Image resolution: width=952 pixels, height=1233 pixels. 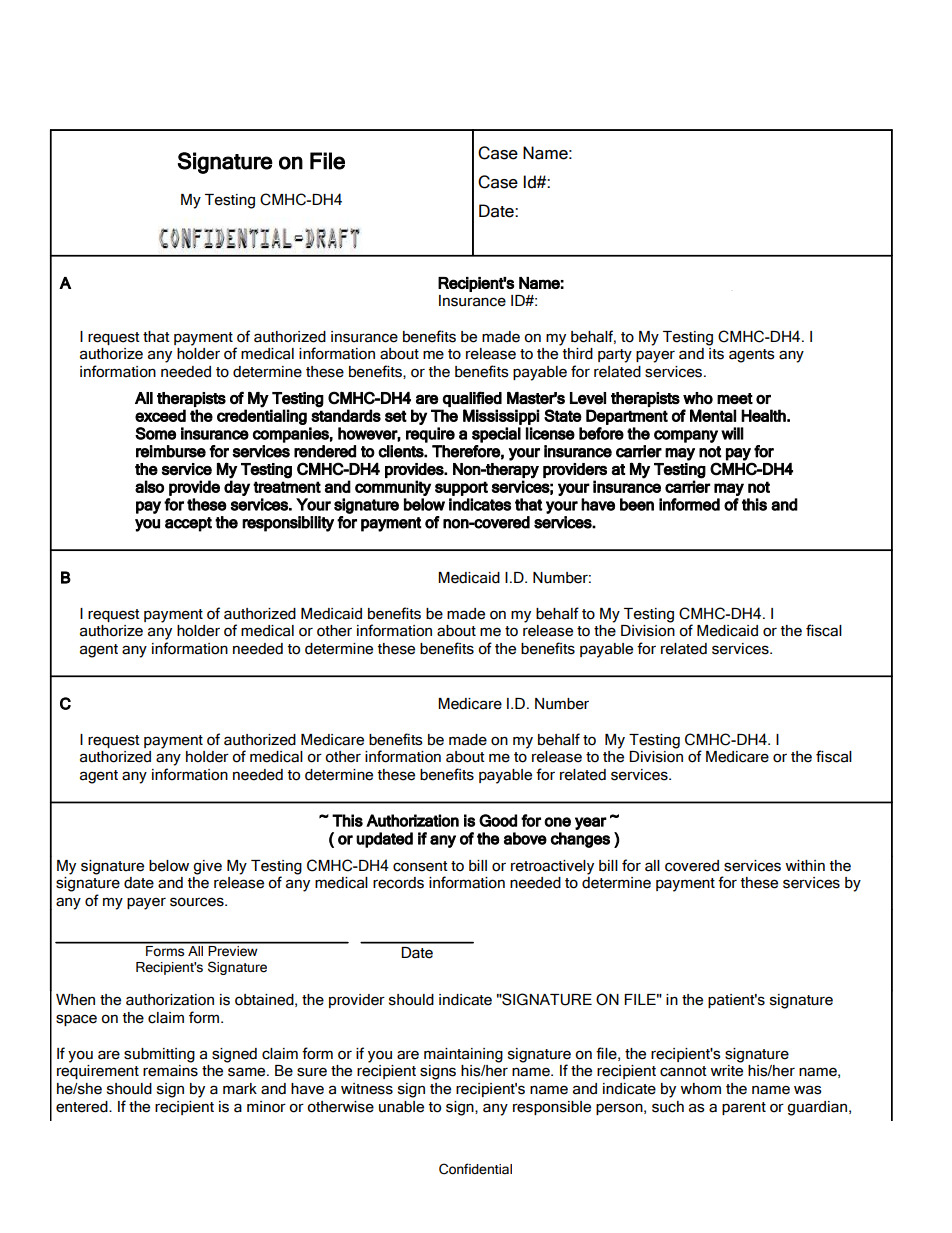 What do you see at coordinates (735, 399) in the document?
I see `meet` at bounding box center [735, 399].
